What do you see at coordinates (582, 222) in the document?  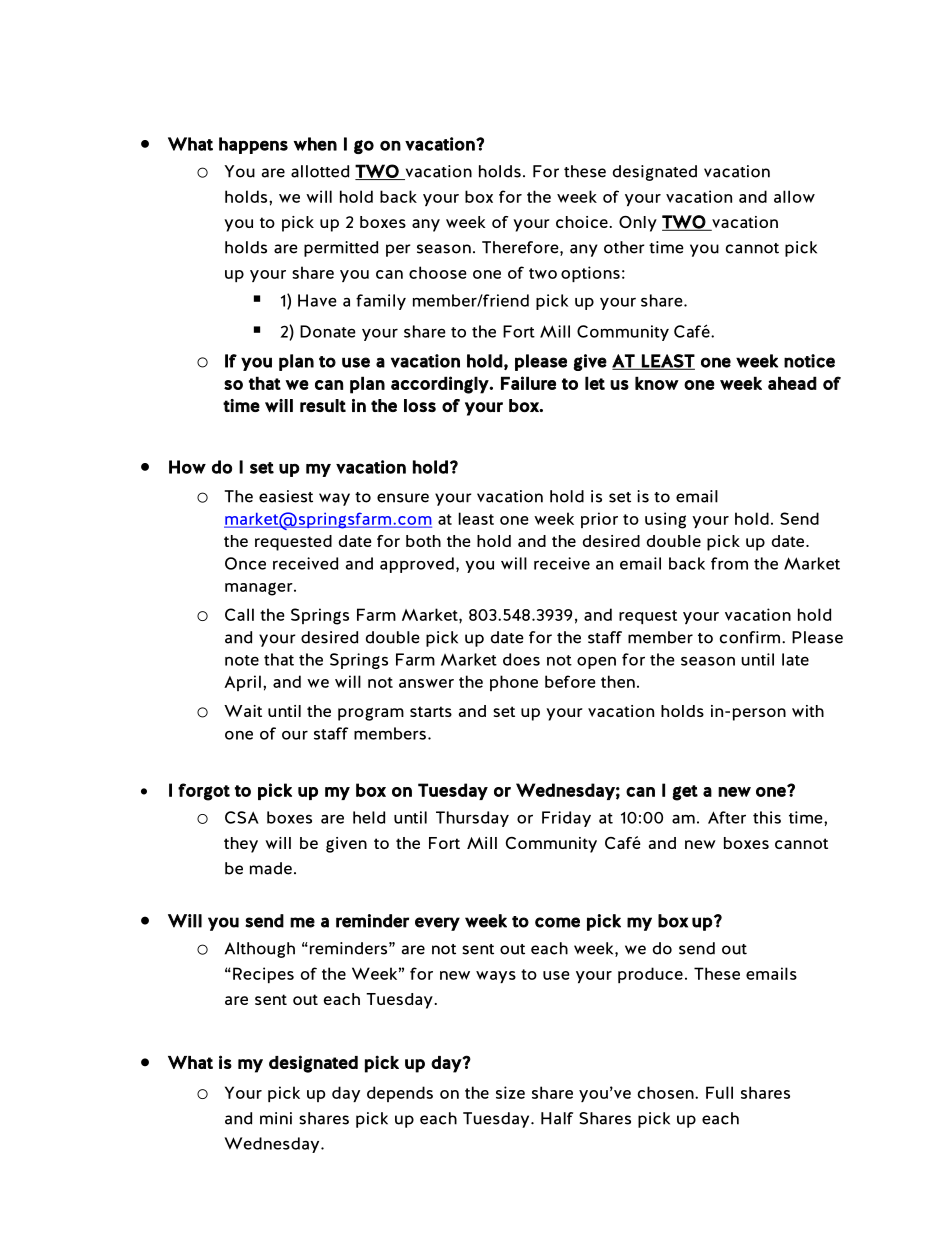 I see `choice` at bounding box center [582, 222].
